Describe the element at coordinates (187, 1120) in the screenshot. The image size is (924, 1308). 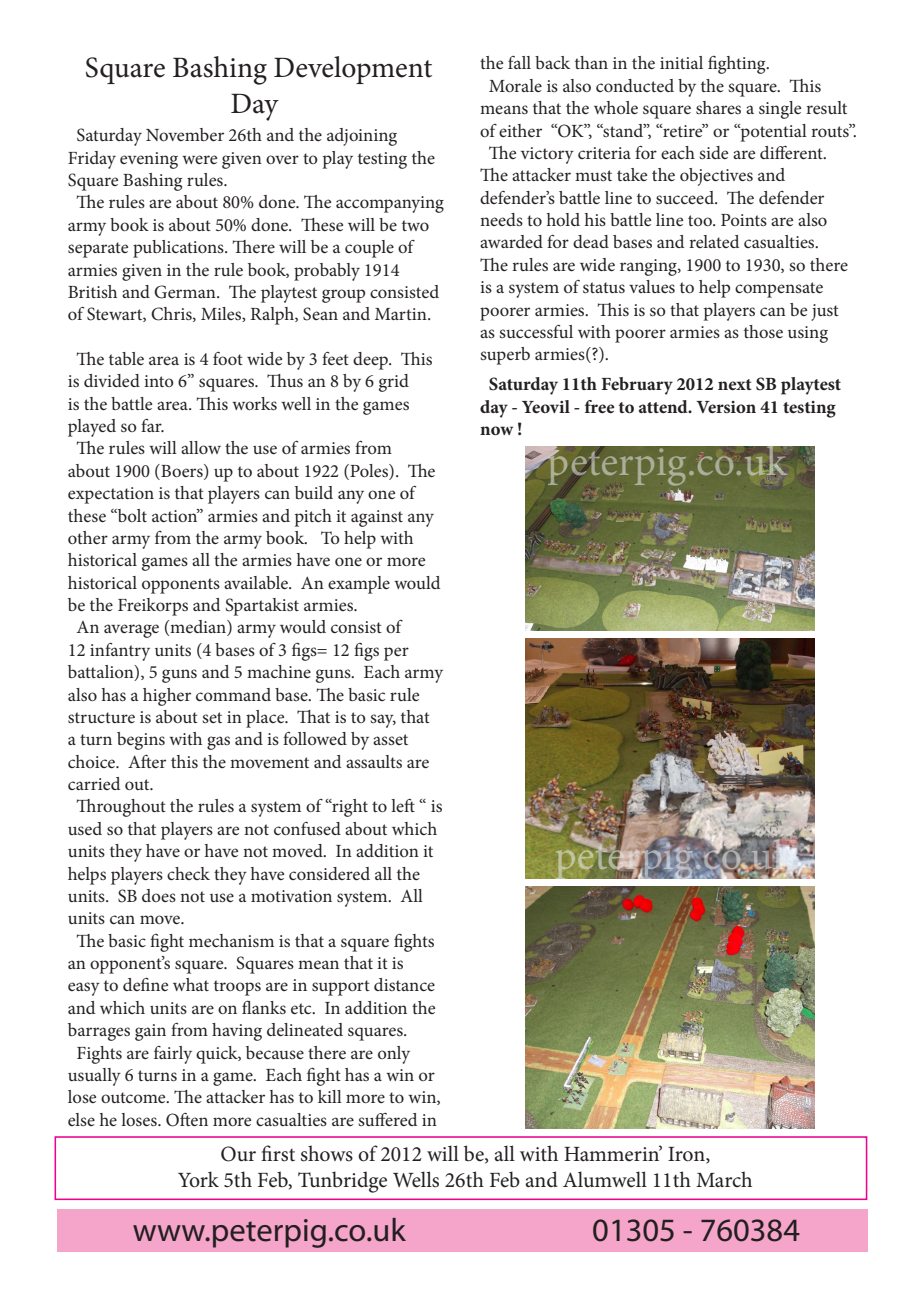
I see `Often` at that location.
